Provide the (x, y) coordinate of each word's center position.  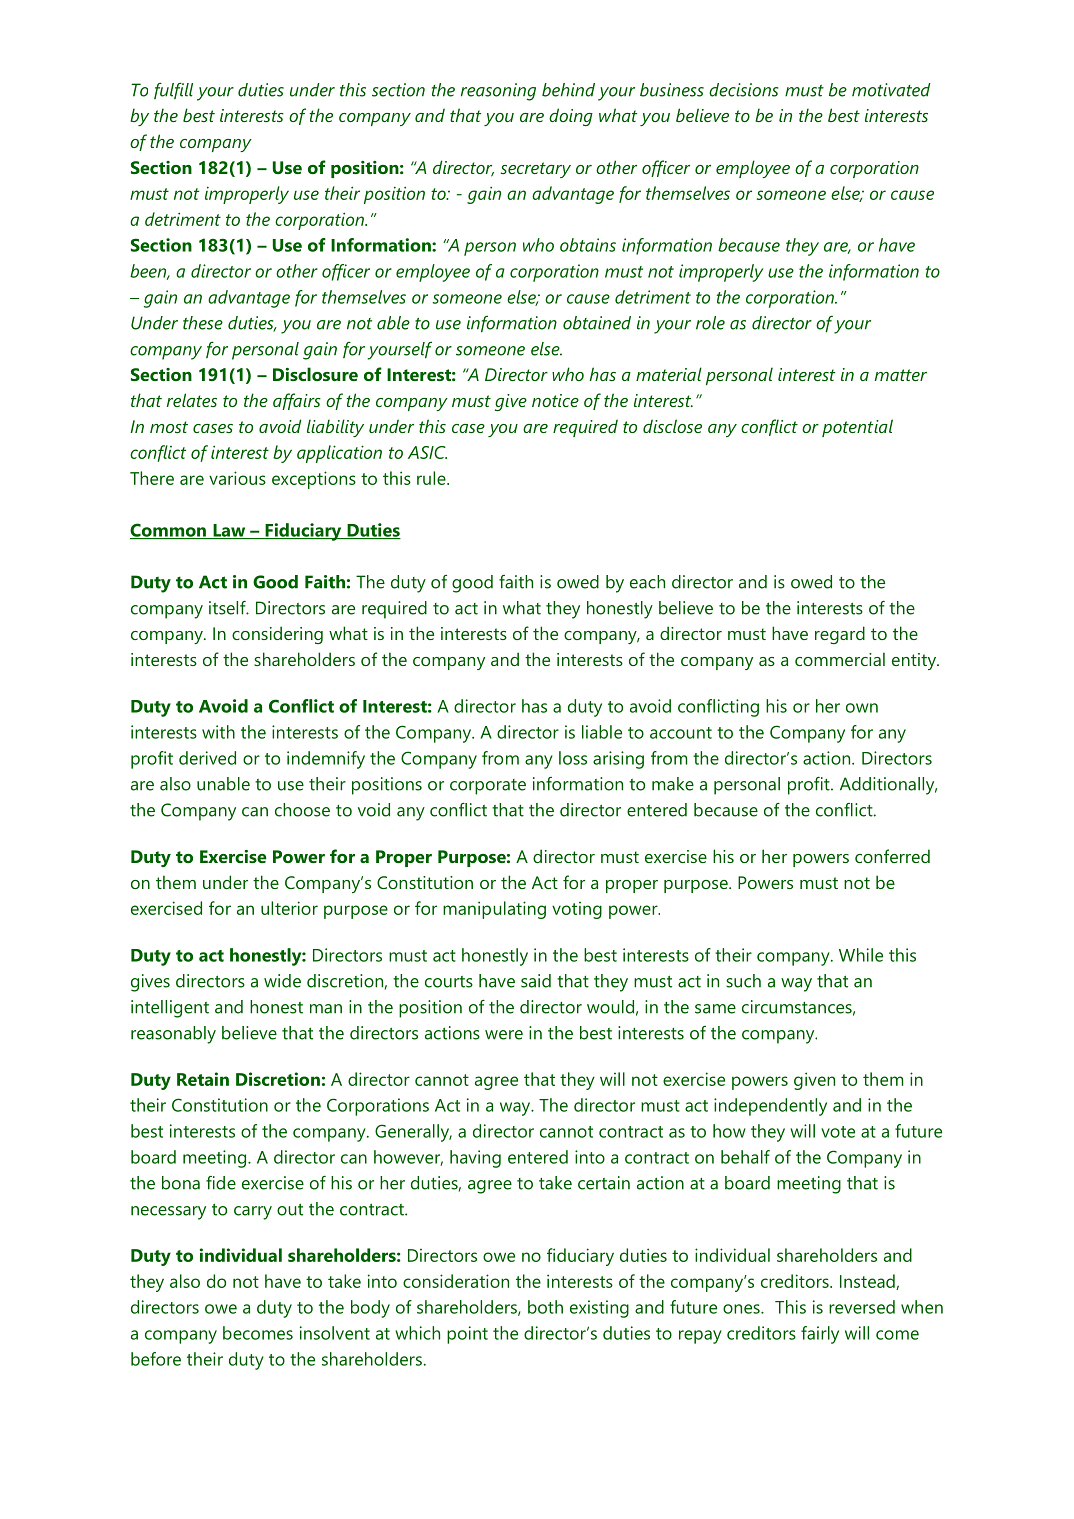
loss (573, 758)
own (862, 708)
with (218, 732)
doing (571, 117)
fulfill (173, 90)
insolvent (335, 1333)
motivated (891, 90)
